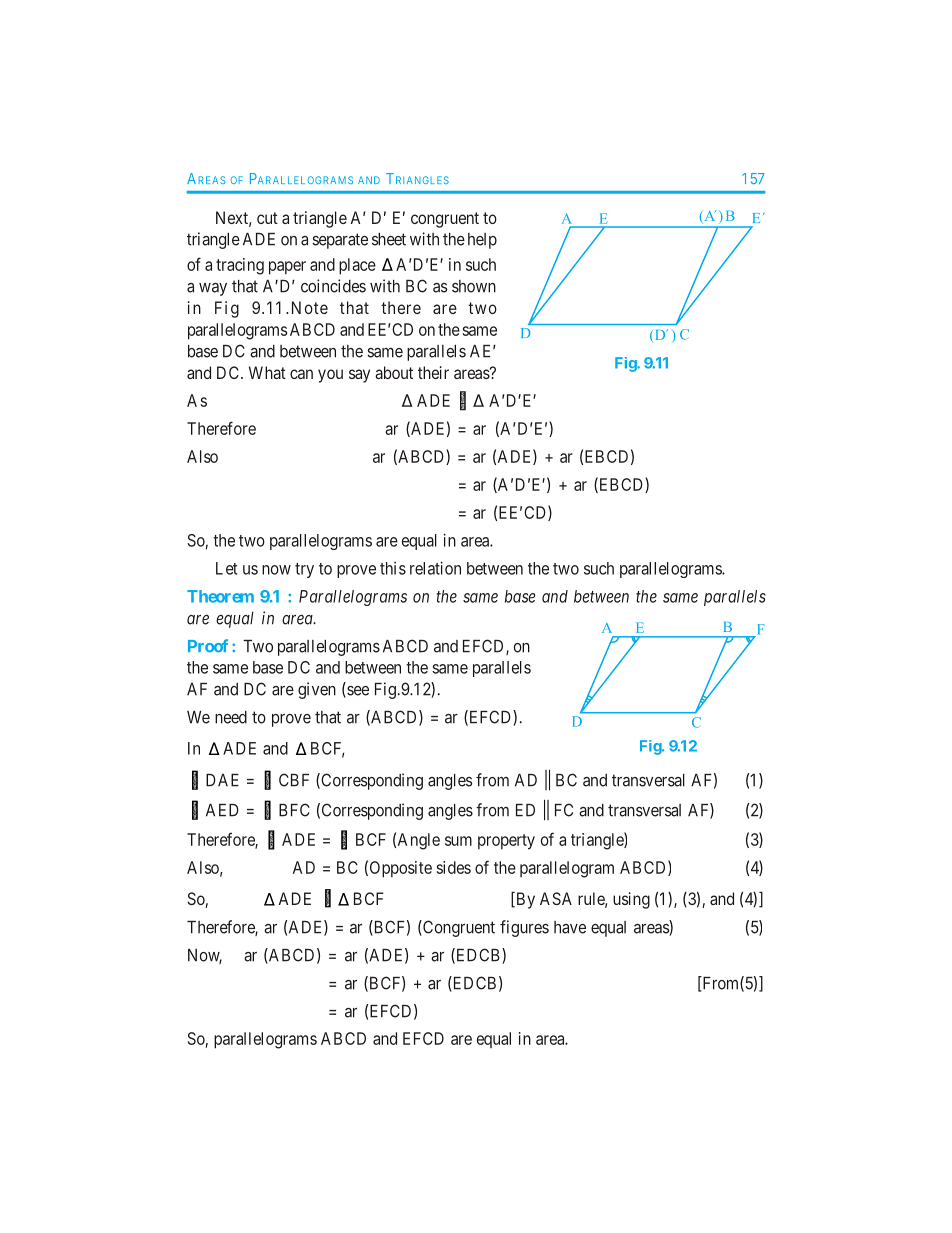 The height and width of the image is (1233, 952). Describe the element at coordinates (267, 218) in the image. I see `cut` at that location.
